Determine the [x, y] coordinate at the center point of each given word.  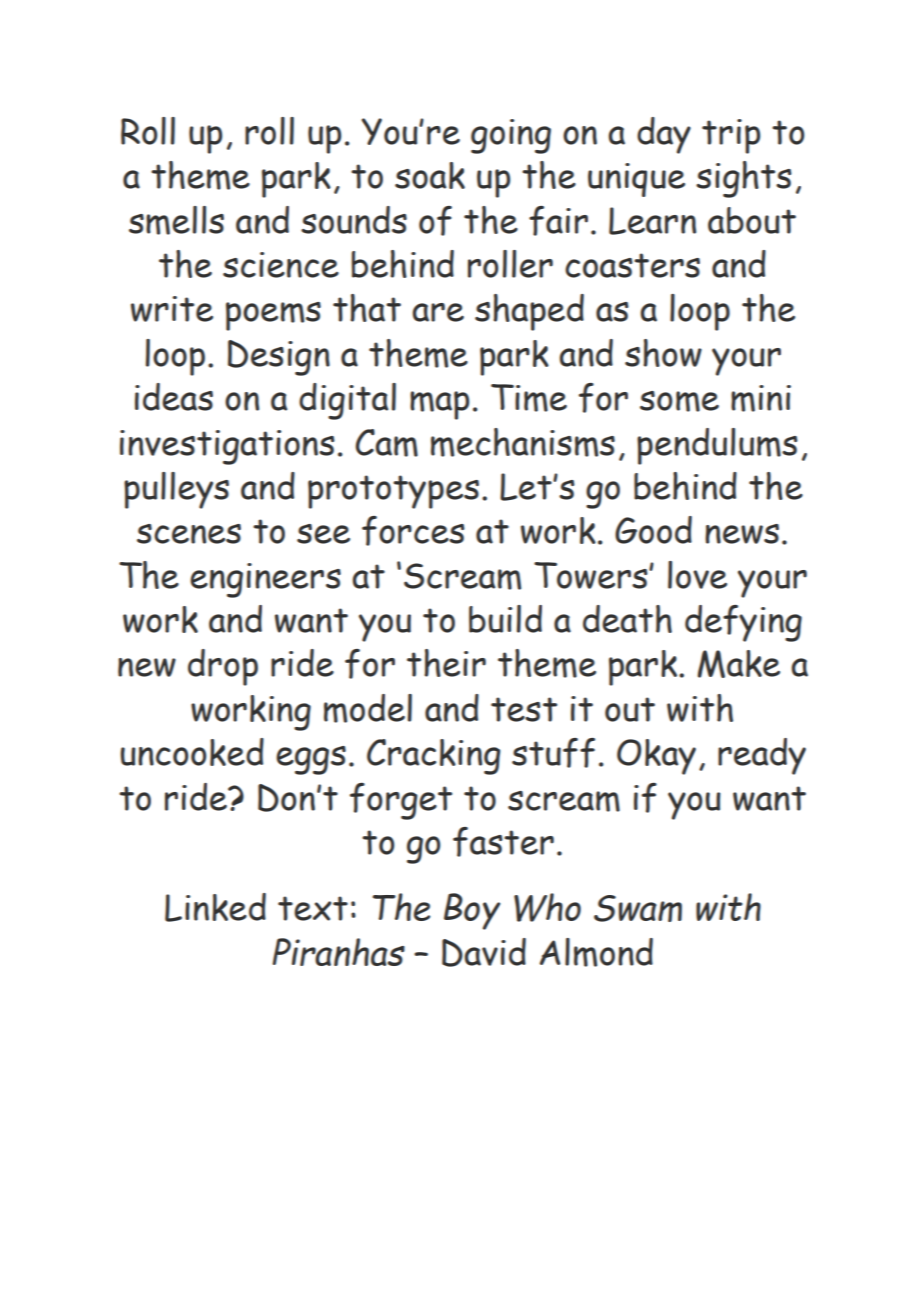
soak [430, 175]
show [663, 353]
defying [743, 623]
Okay [656, 757]
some [679, 401]
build [505, 619]
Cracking [433, 757]
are [438, 312]
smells [176, 220]
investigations [227, 447]
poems [273, 316]
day [664, 135]
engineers [265, 580]
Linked [215, 907]
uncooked [192, 752]
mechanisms [523, 442]
